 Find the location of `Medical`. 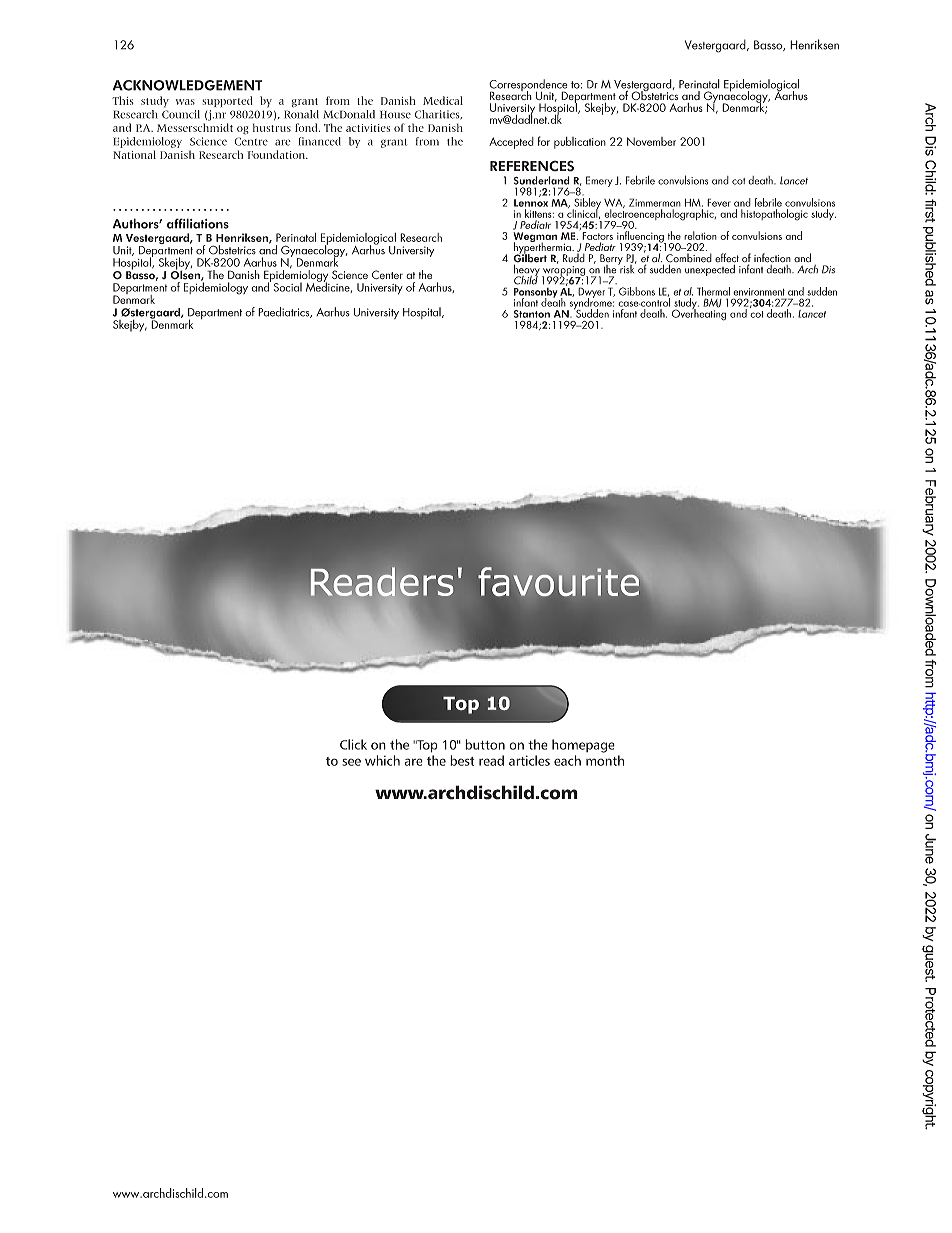

Medical is located at coordinates (443, 100).
